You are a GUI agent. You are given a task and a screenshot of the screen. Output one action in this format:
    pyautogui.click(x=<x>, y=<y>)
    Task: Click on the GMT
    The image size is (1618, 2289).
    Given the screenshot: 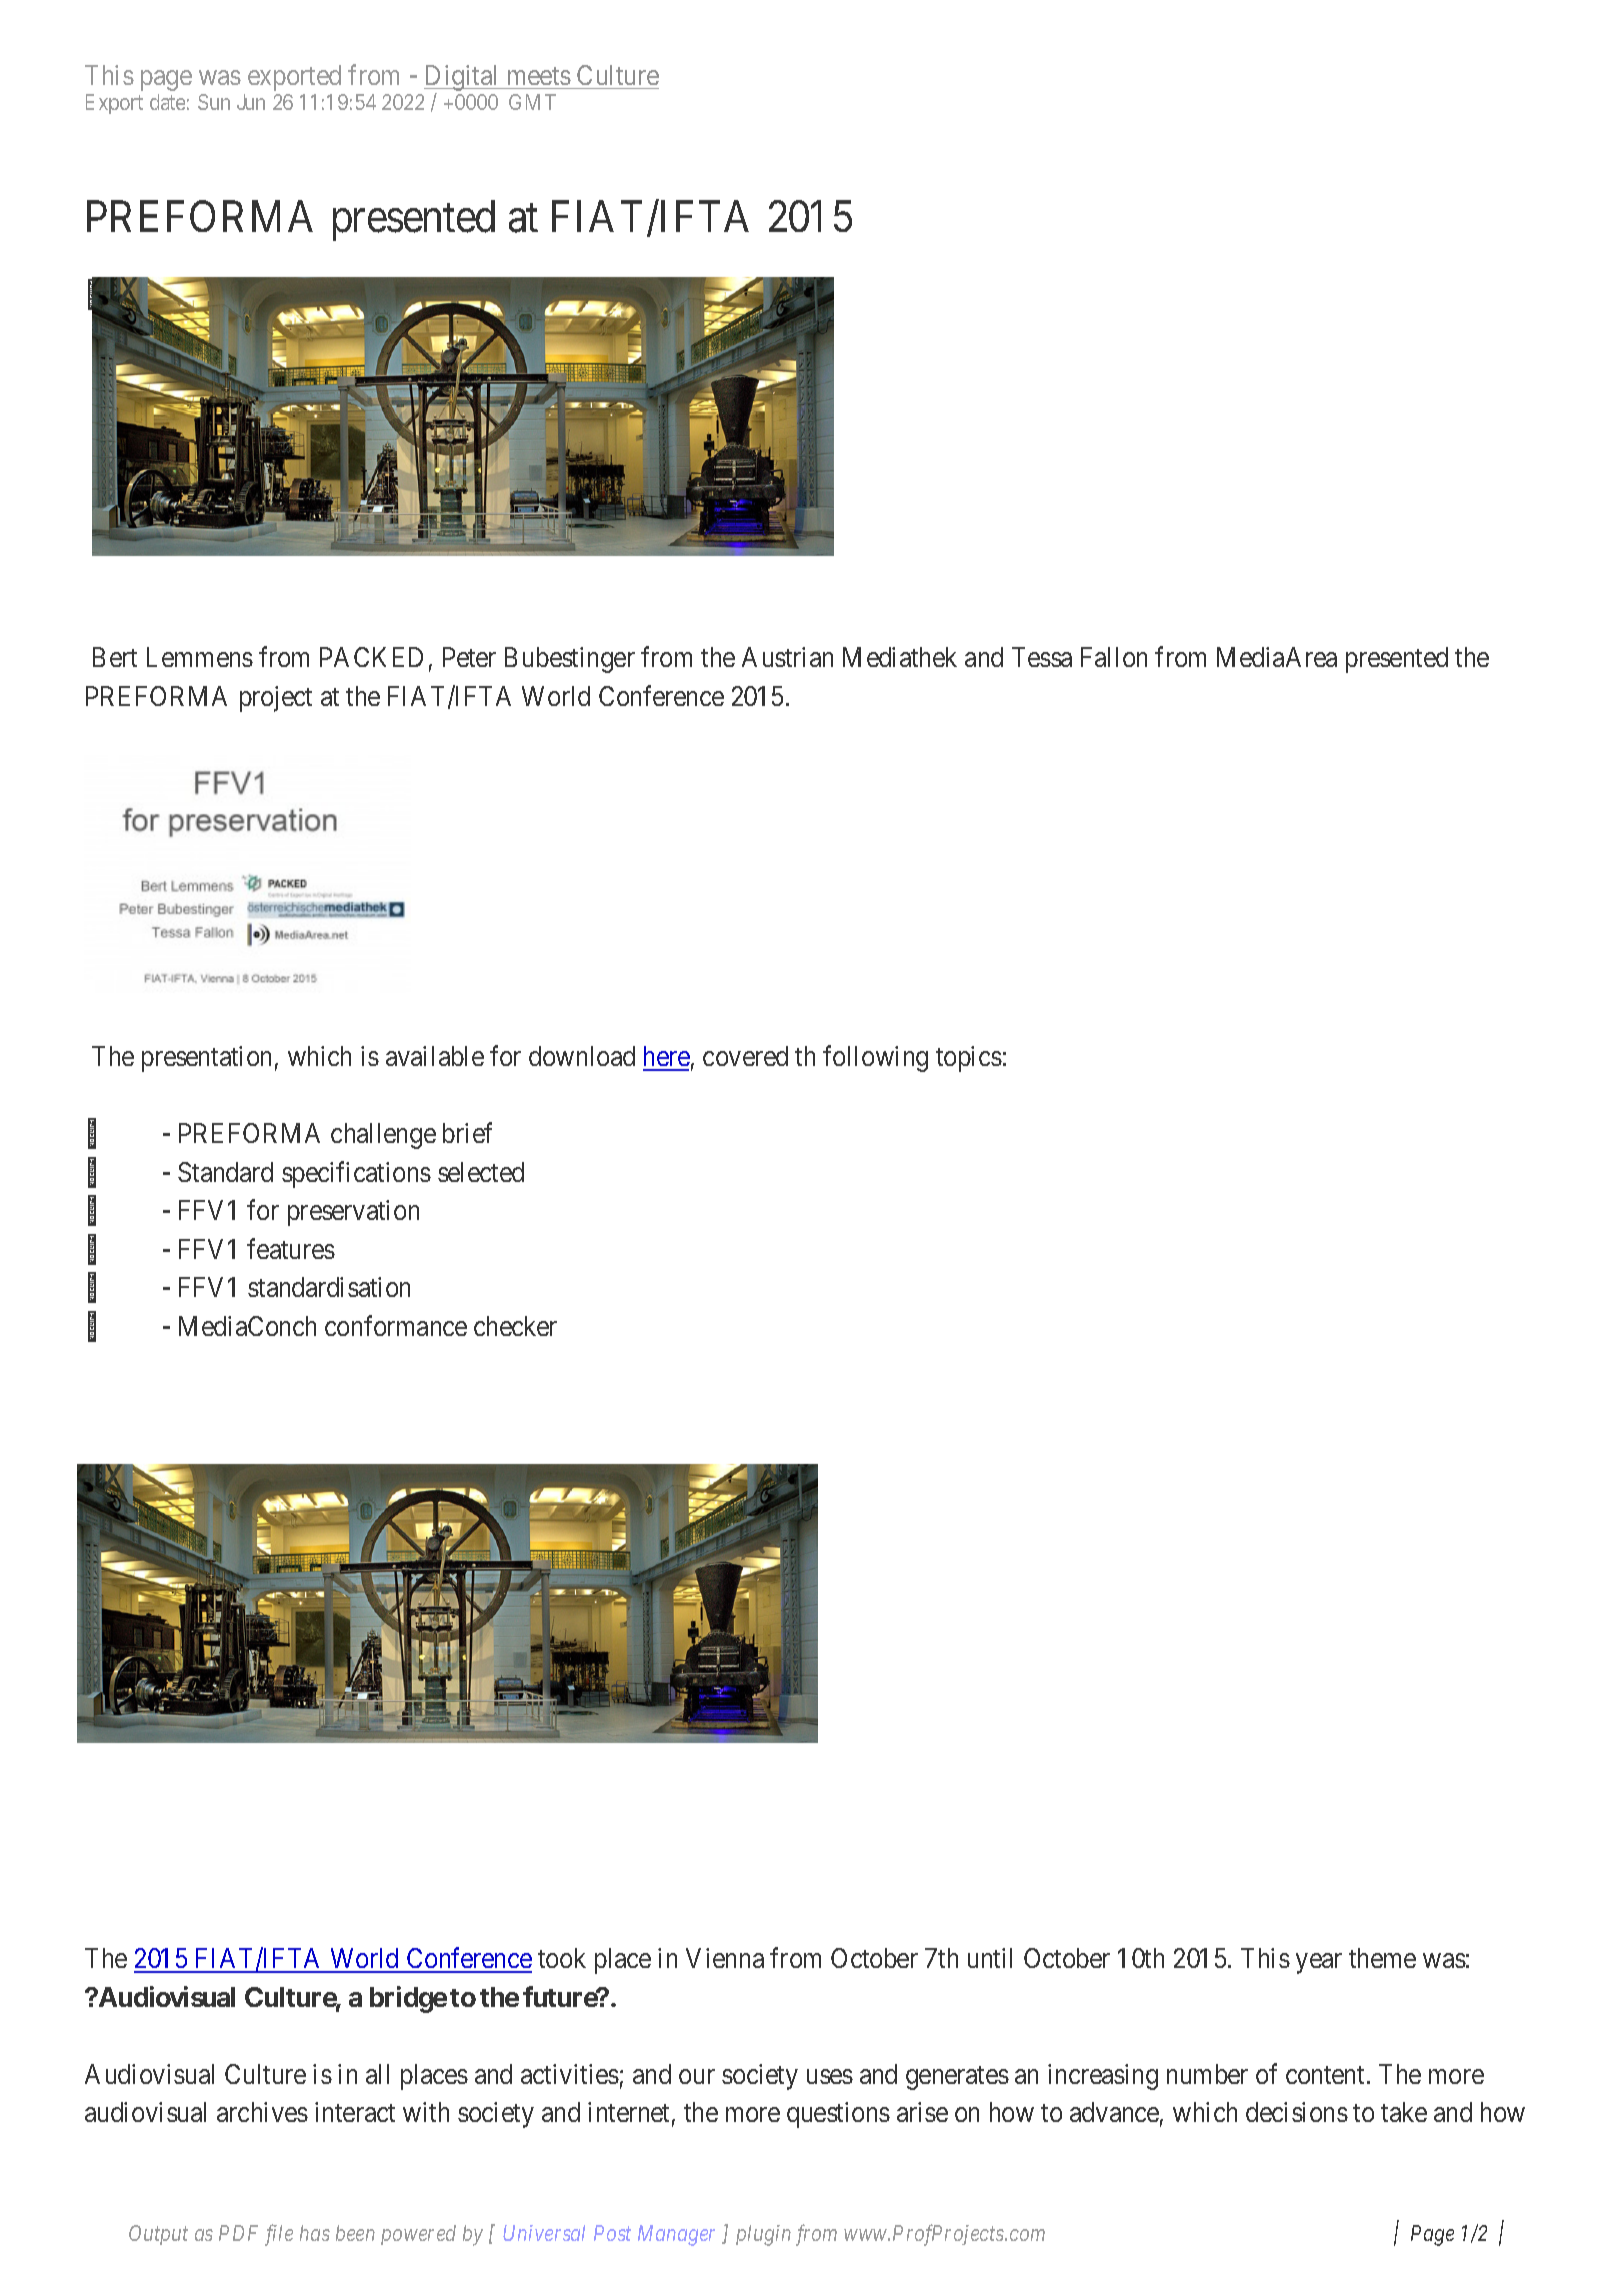 What is the action you would take?
    pyautogui.click(x=532, y=102)
